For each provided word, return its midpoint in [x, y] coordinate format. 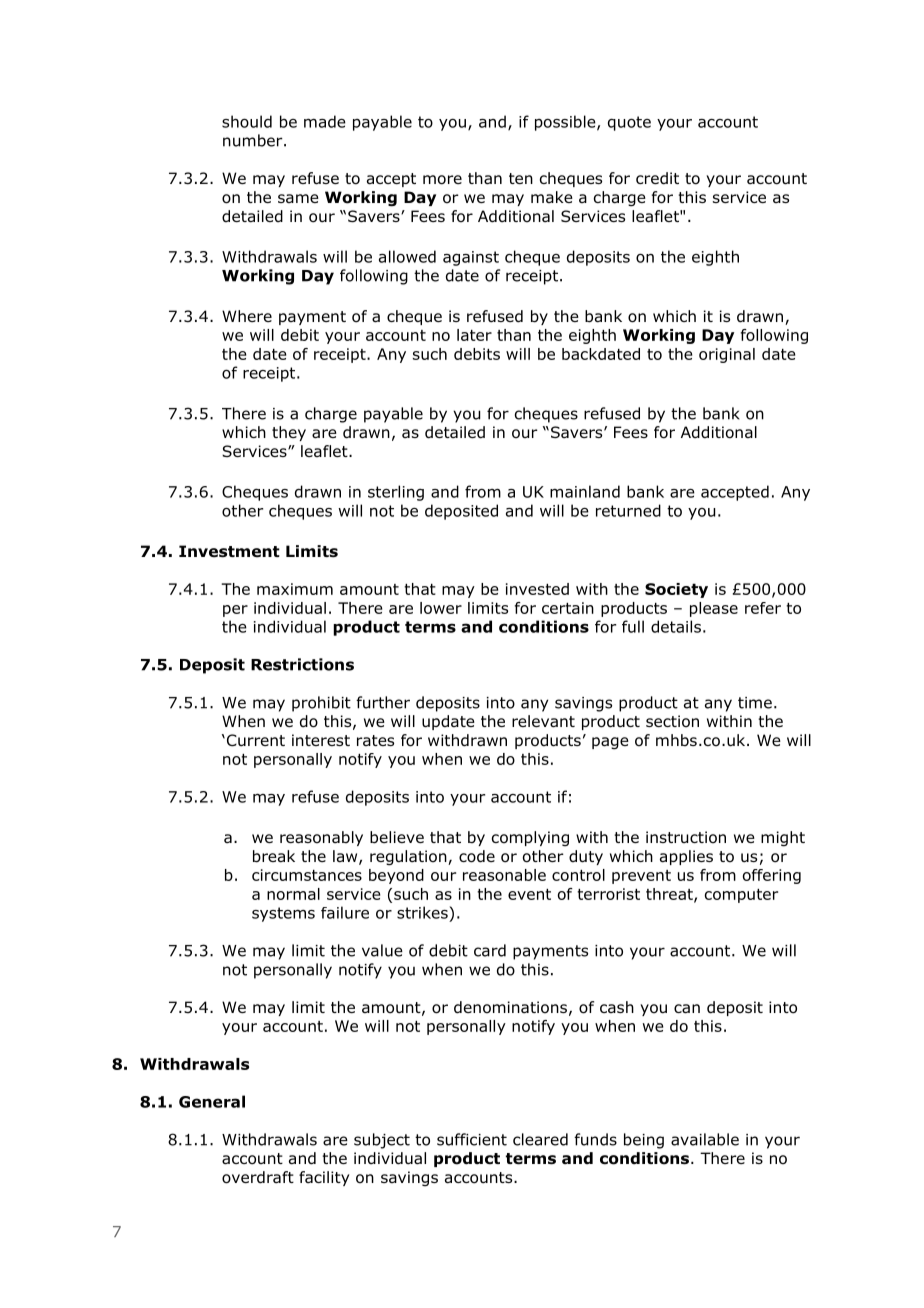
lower [441, 608]
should [247, 121]
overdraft [258, 1177]
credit [657, 178]
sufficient [472, 1139]
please [714, 609]
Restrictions [302, 664]
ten [521, 178]
